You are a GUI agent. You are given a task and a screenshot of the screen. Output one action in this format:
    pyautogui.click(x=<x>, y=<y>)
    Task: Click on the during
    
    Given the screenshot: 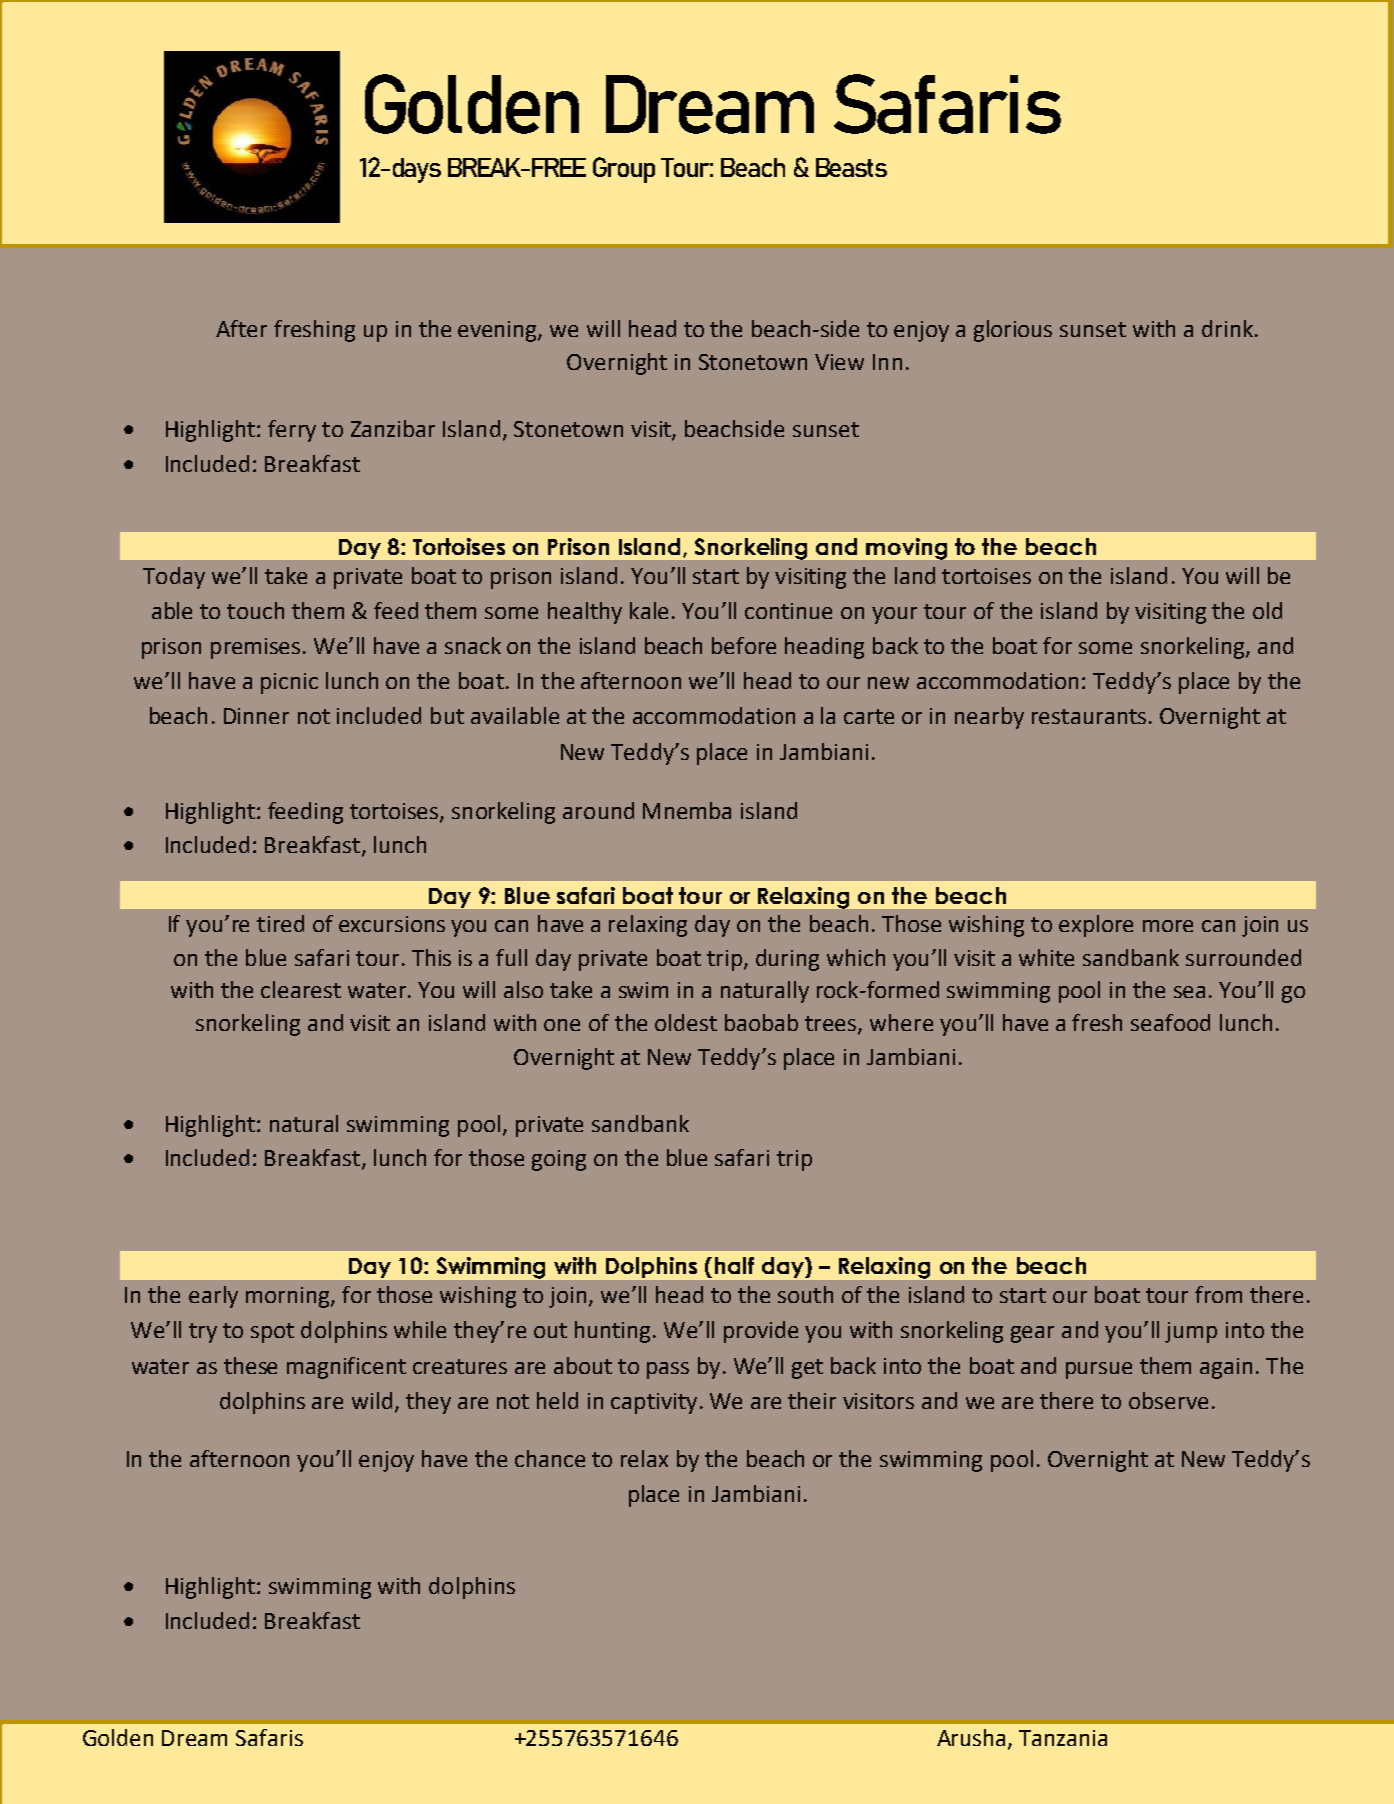 What is the action you would take?
    pyautogui.click(x=787, y=960)
